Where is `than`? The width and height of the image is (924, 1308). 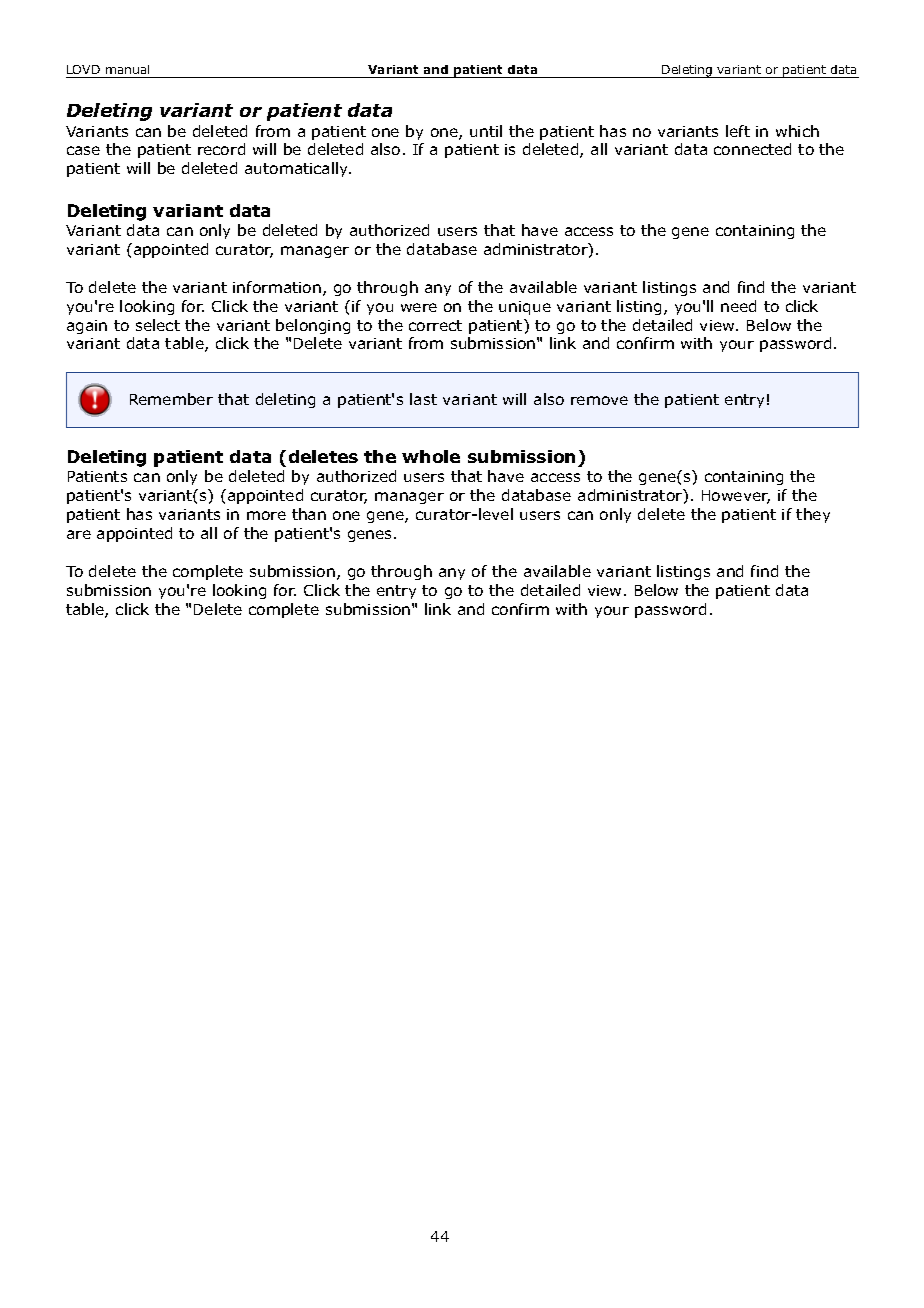 than is located at coordinates (309, 514).
